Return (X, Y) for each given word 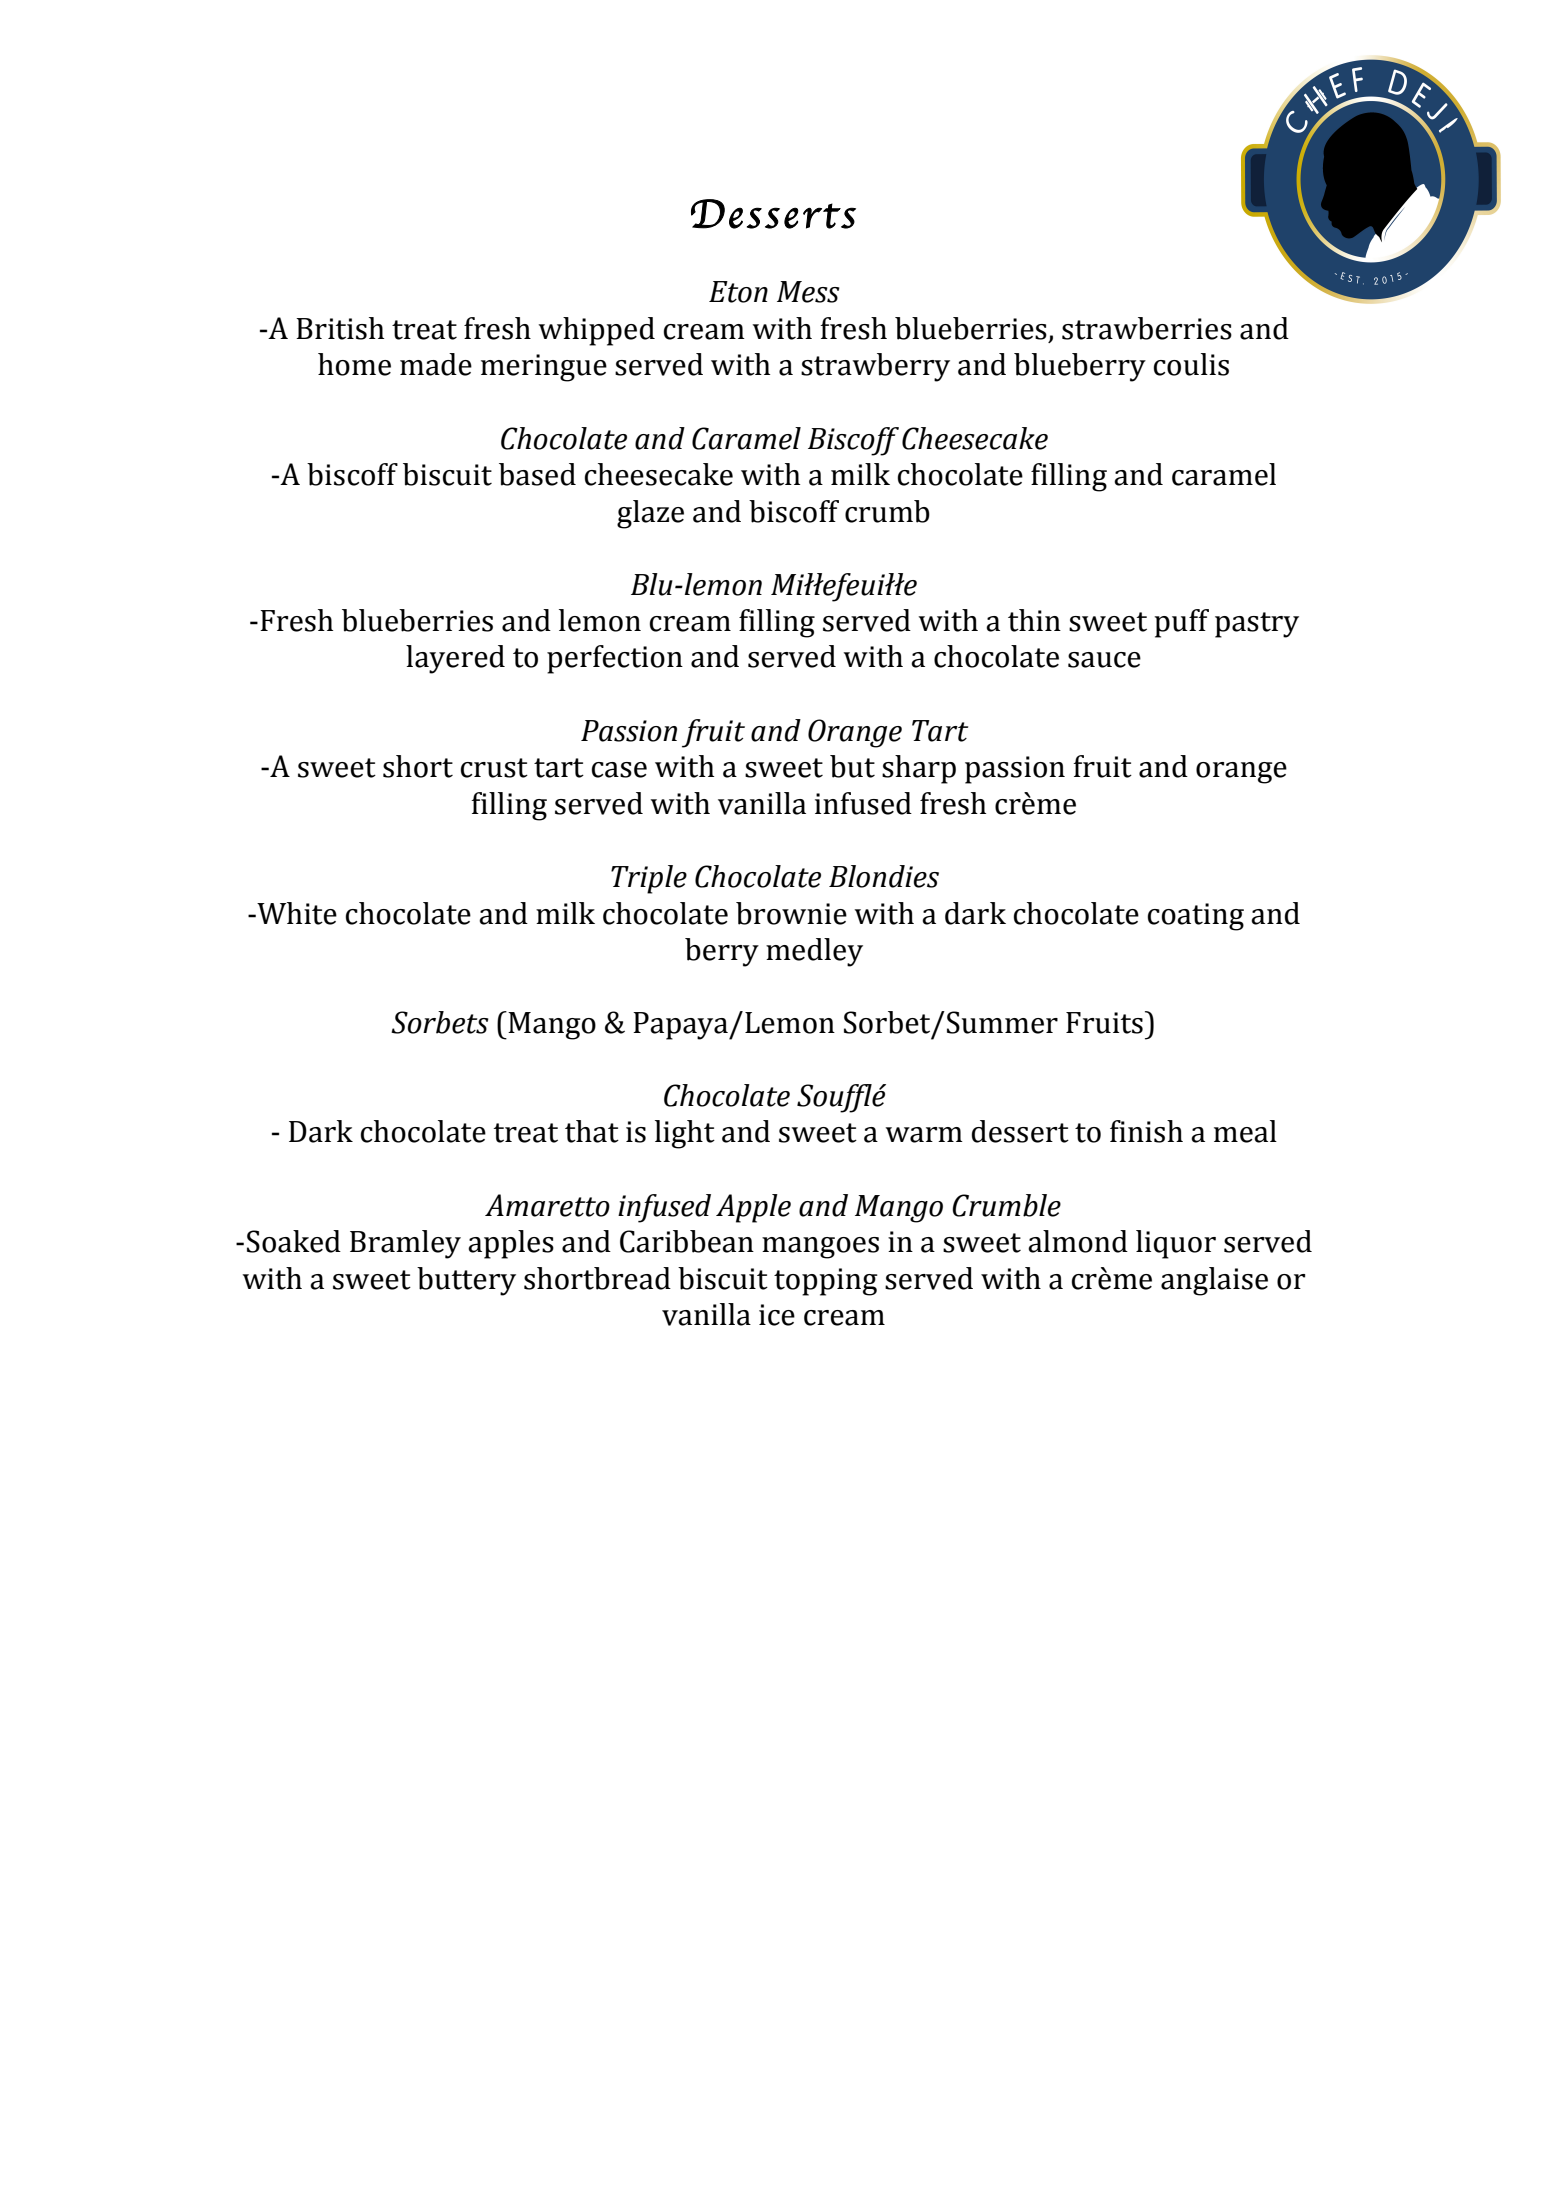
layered (455, 659)
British (340, 328)
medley (814, 952)
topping (826, 1282)
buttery (466, 1281)
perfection (615, 659)
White (296, 913)
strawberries (1147, 328)
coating (1196, 917)
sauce (1104, 660)
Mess (808, 292)
